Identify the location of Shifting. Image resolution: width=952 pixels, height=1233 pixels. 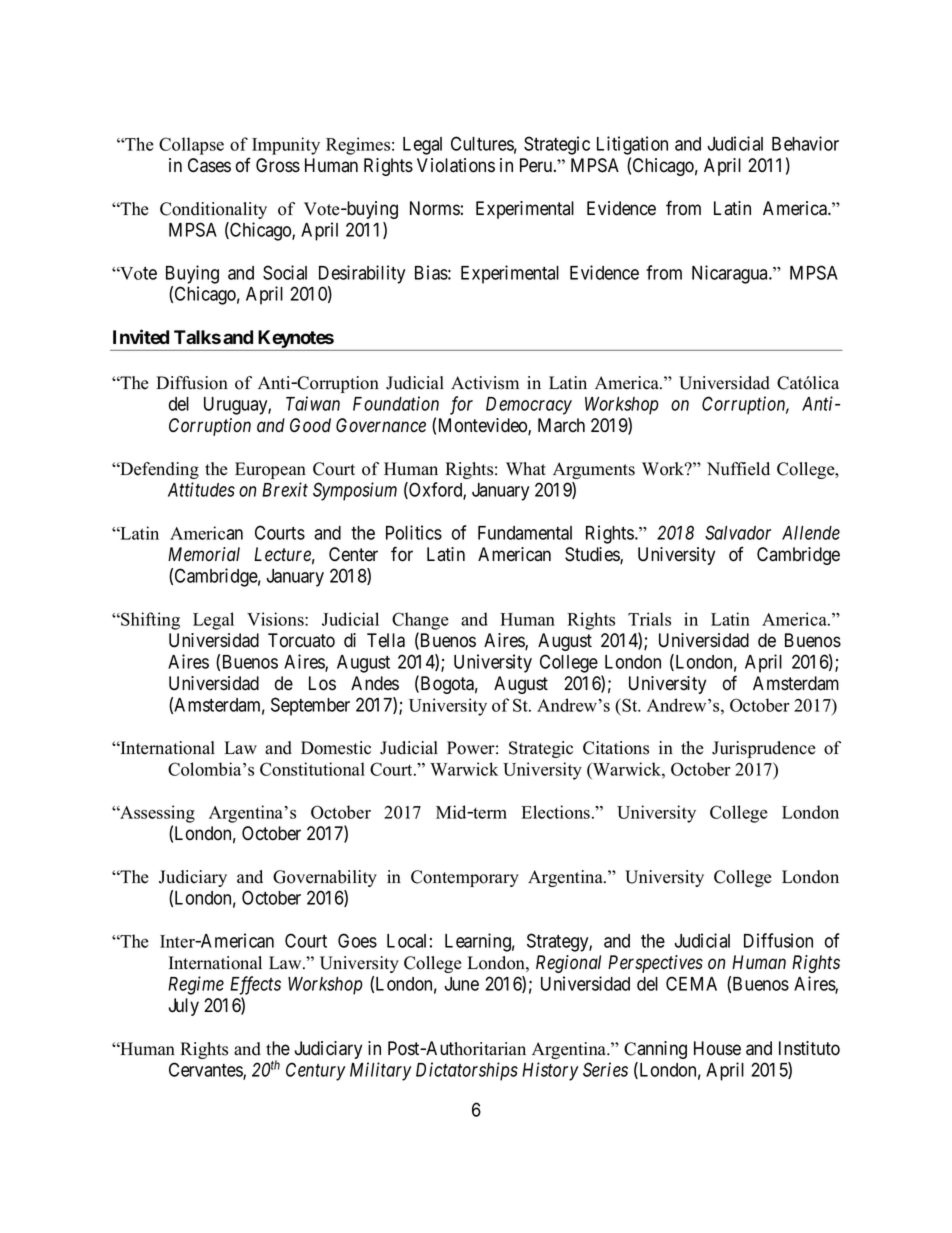
(149, 621).
